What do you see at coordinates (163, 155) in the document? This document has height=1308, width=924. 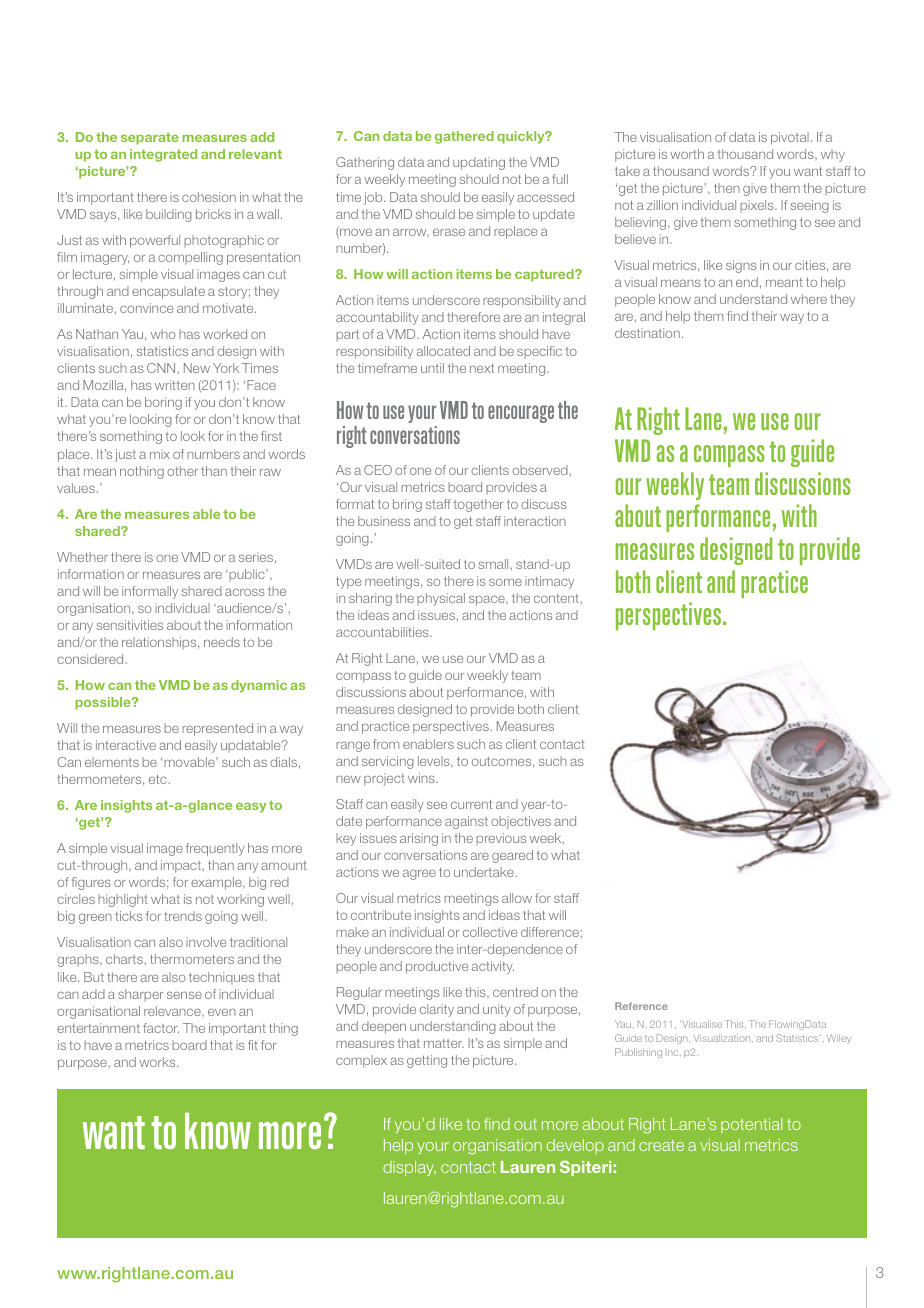 I see `integrated` at bounding box center [163, 155].
